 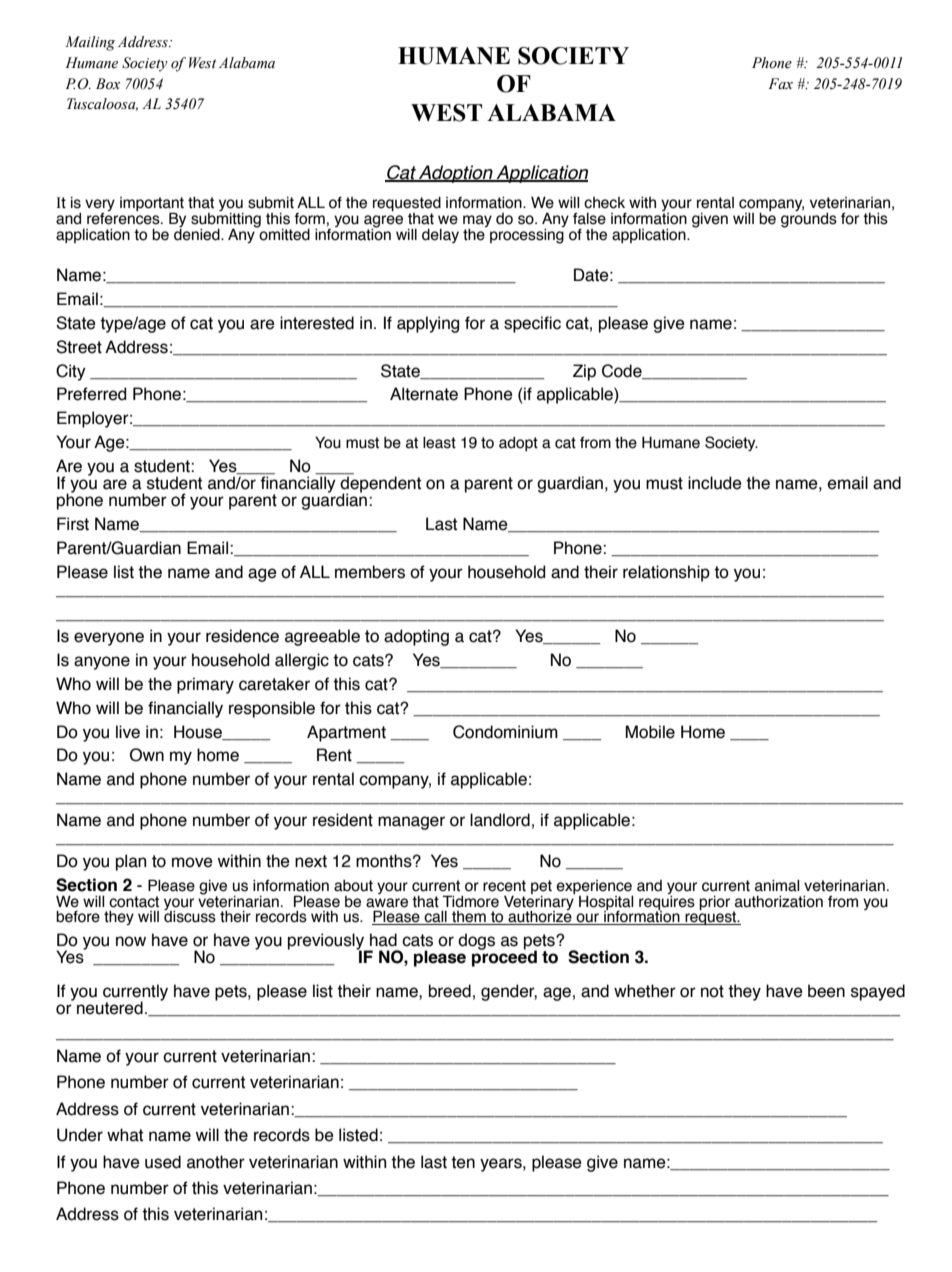 What do you see at coordinates (504, 886) in the document?
I see `recent` at bounding box center [504, 886].
